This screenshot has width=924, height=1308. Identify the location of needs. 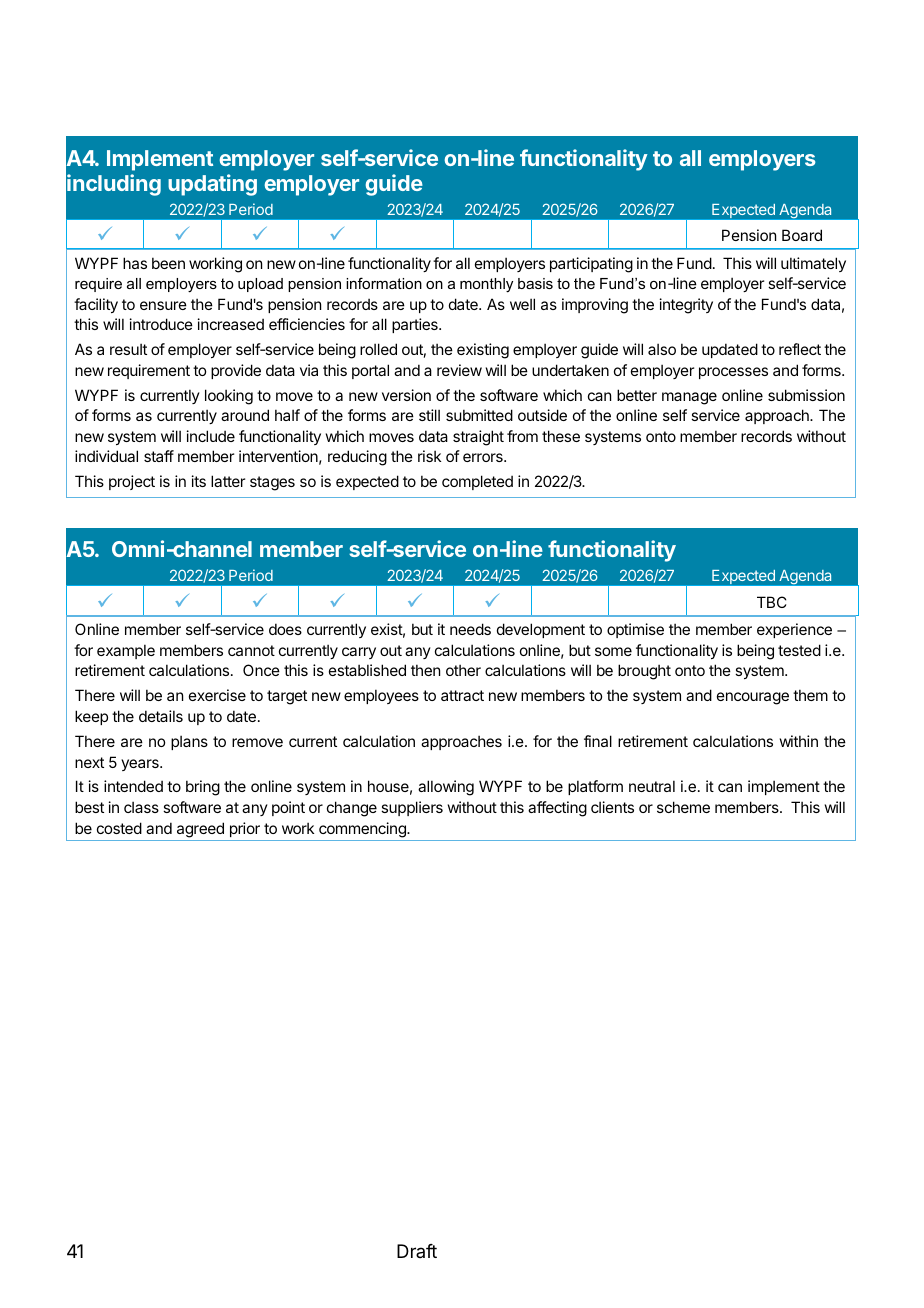
(470, 629).
